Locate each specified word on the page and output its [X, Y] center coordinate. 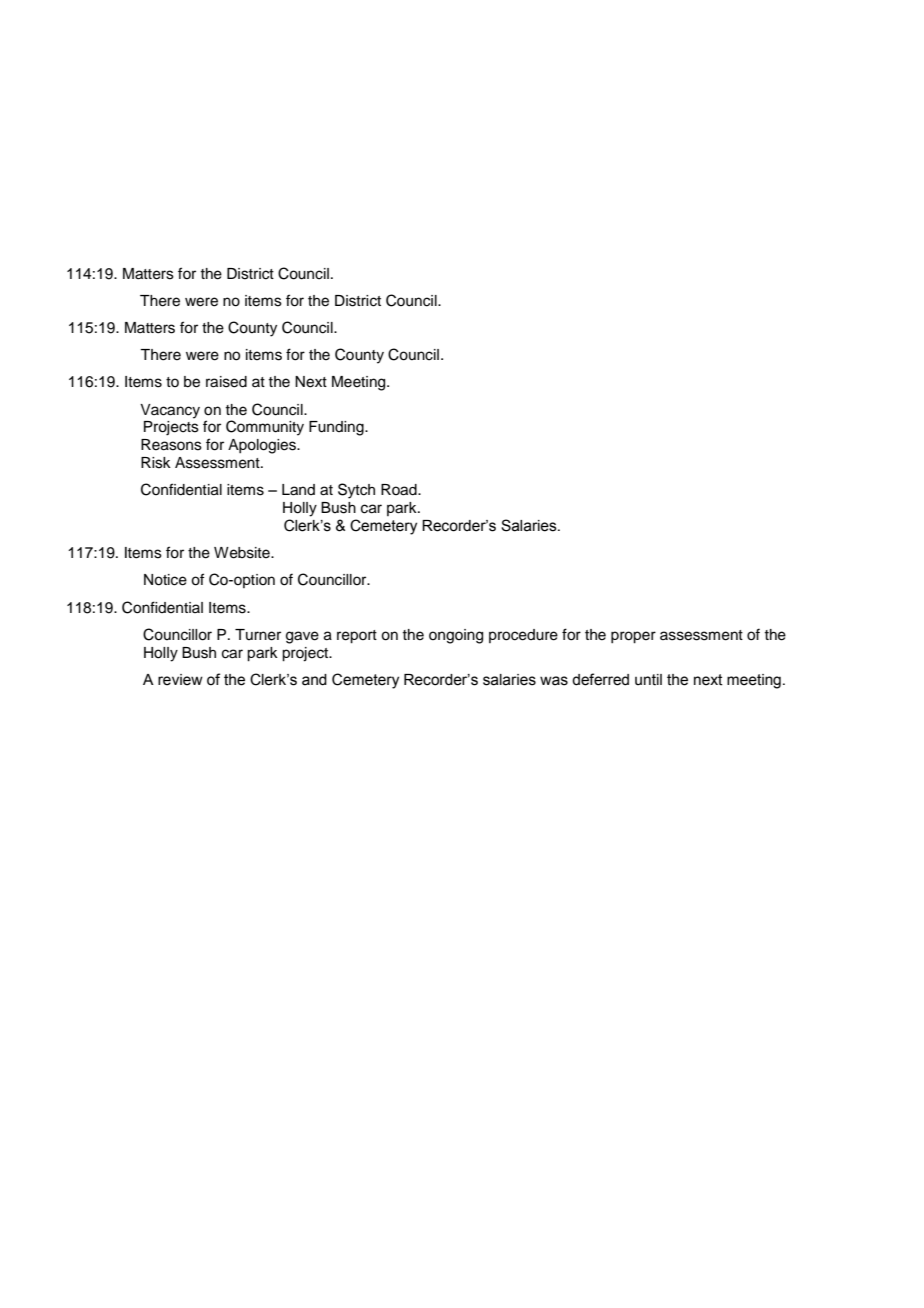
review [180, 680]
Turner [258, 635]
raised [226, 382]
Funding [337, 428]
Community [265, 428]
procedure [523, 636]
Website [243, 553]
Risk [156, 463]
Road [400, 490]
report [357, 637]
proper [633, 637]
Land [298, 490]
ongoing [456, 636]
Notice [165, 580]
